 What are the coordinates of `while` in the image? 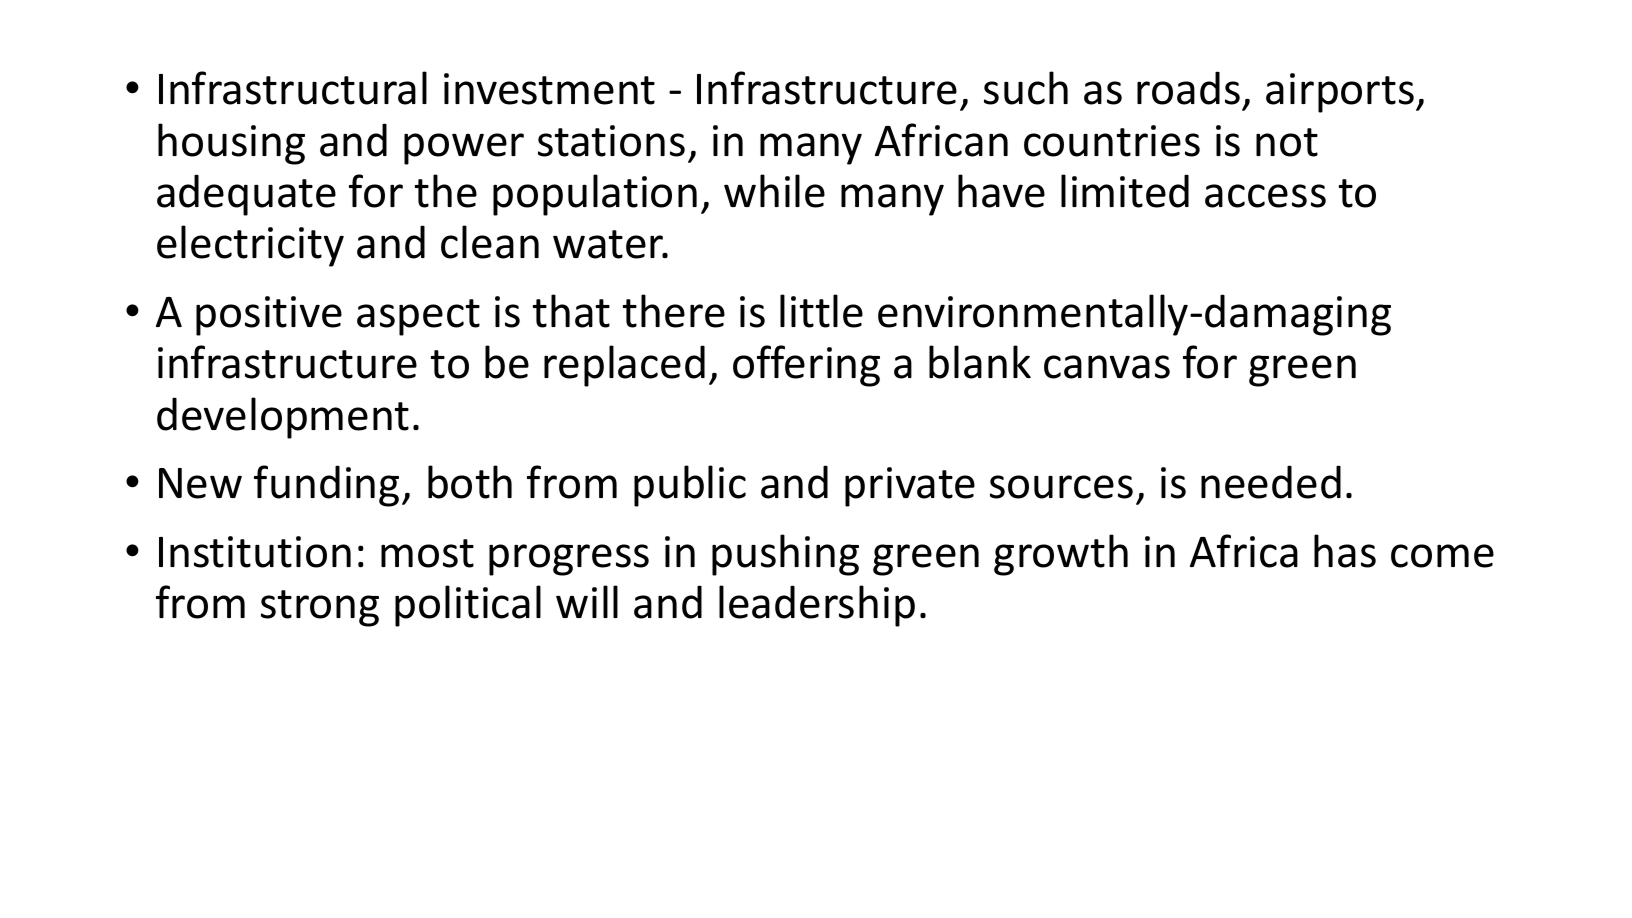 It's located at (774, 191).
